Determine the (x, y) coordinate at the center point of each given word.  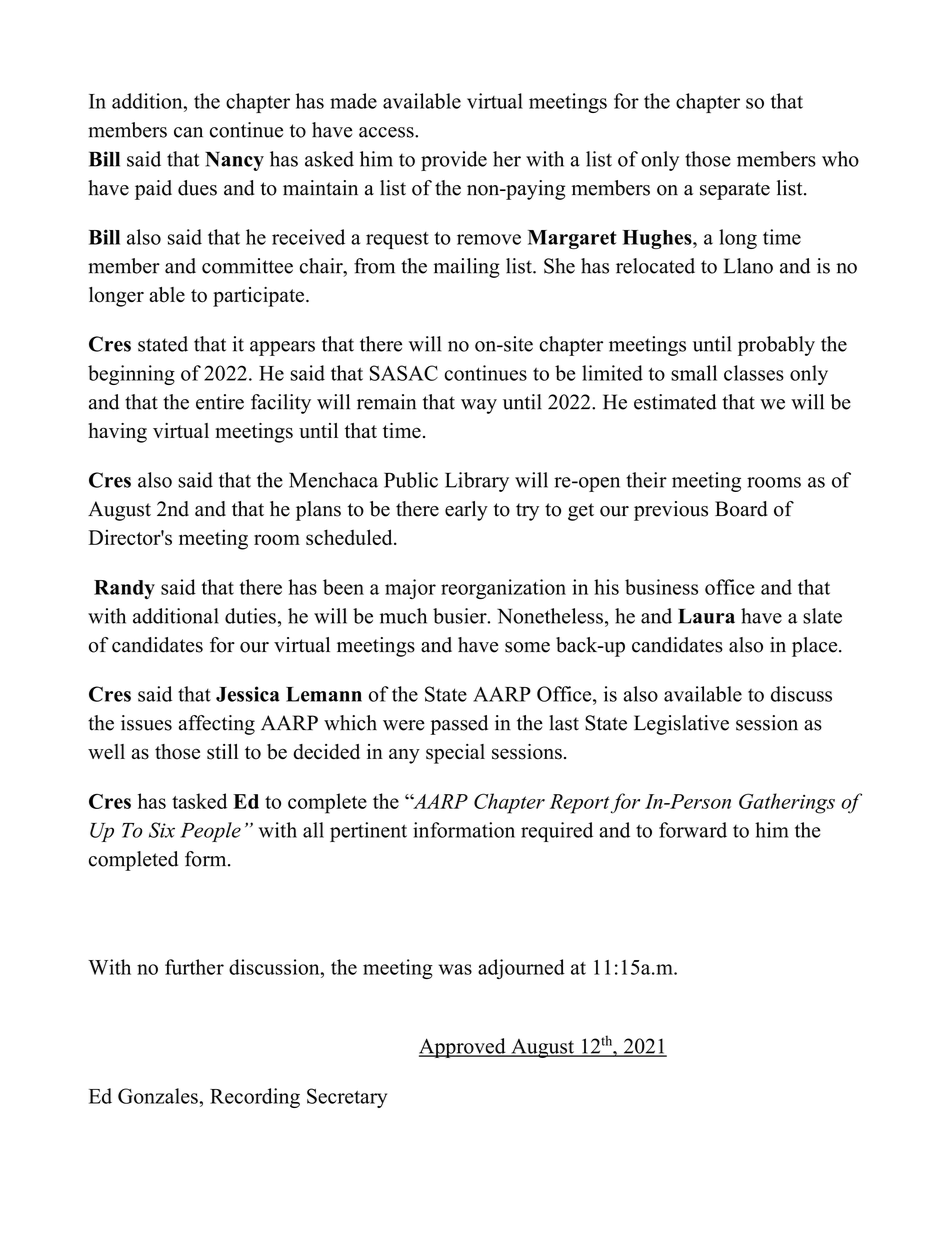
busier (461, 616)
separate (735, 191)
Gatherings (787, 803)
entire (220, 402)
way (479, 406)
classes (754, 373)
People (210, 832)
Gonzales (159, 1096)
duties (250, 616)
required (557, 832)
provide (454, 161)
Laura (706, 616)
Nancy (234, 161)
